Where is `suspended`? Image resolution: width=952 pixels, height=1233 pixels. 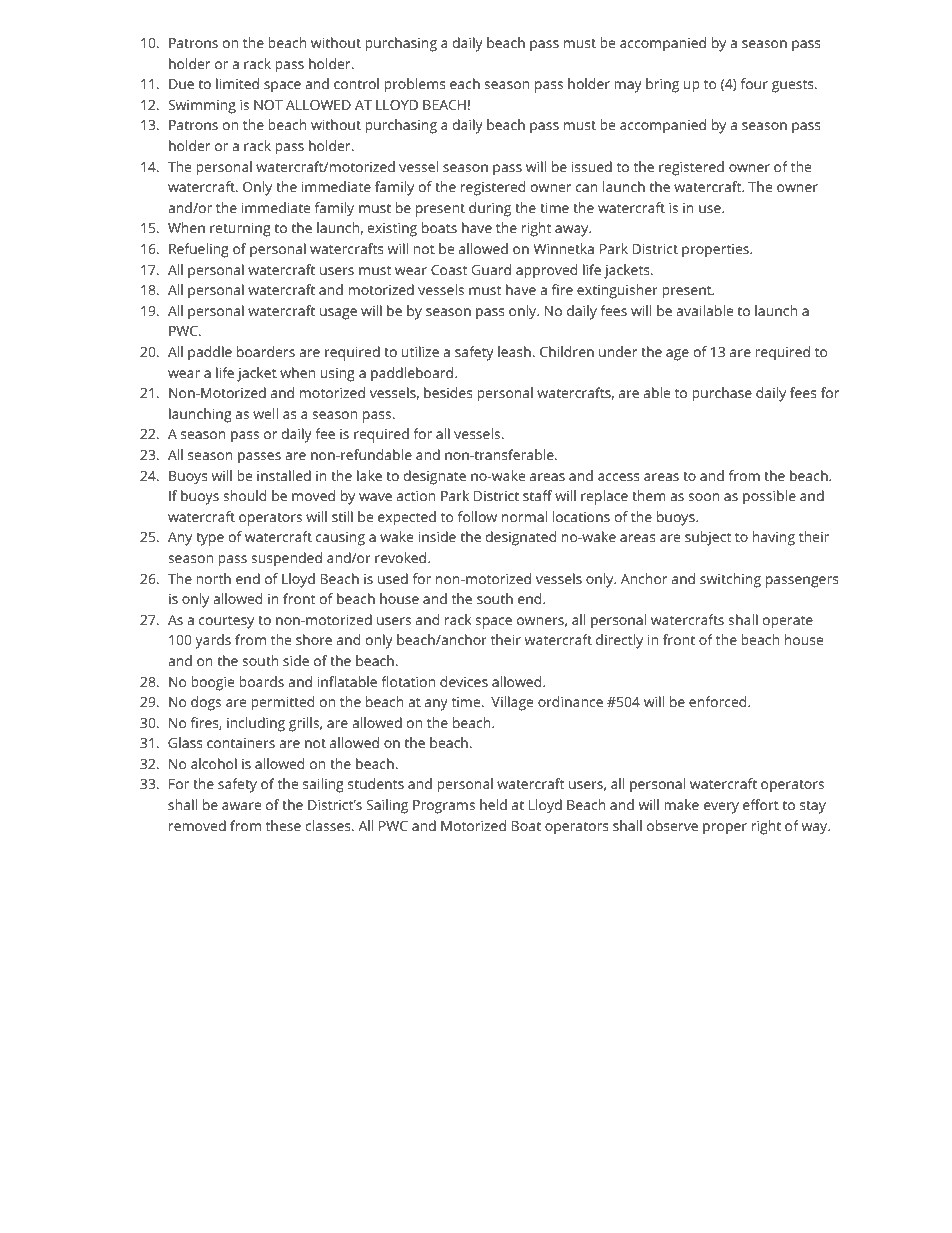 suspended is located at coordinates (286, 559).
